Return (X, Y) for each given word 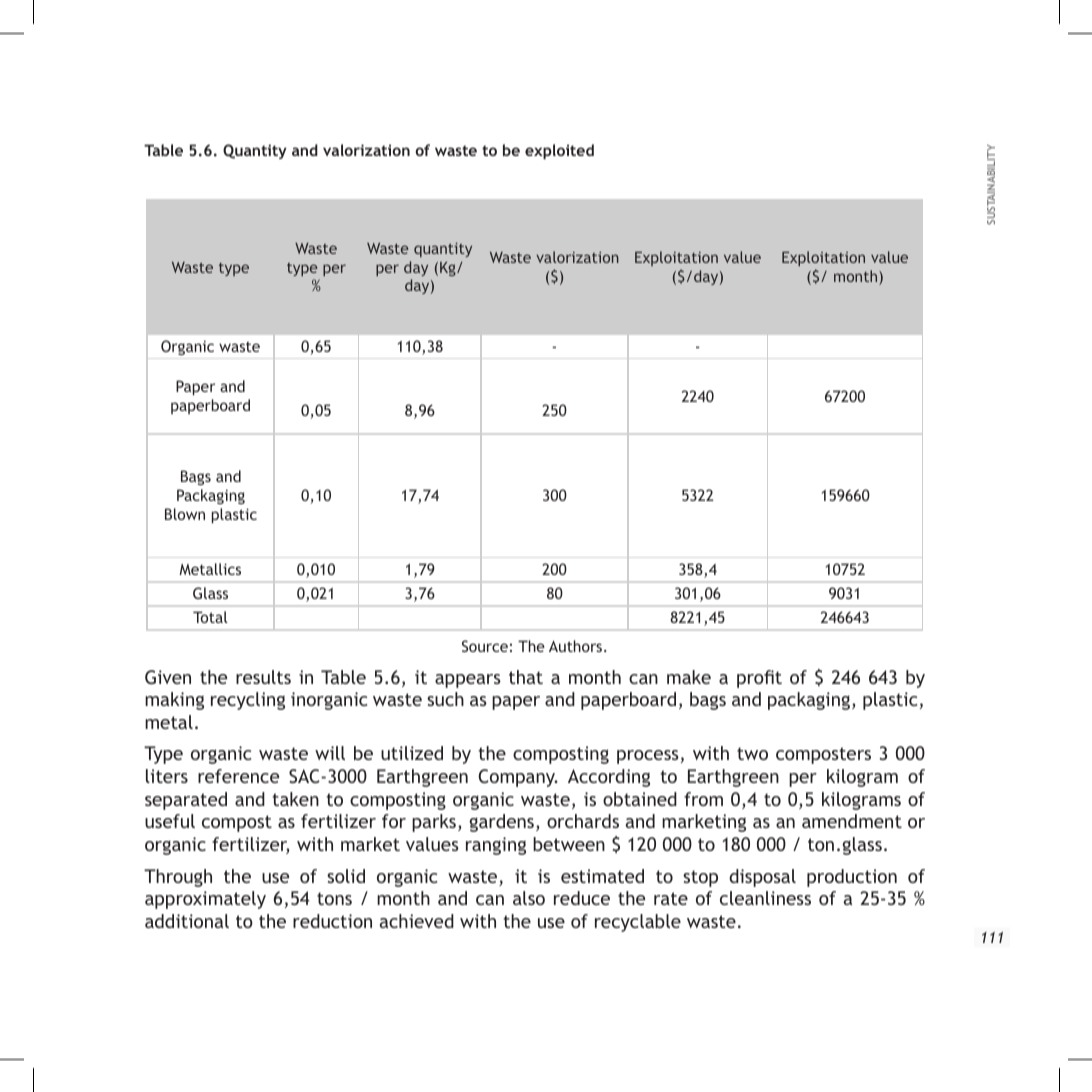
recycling (248, 701)
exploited (559, 152)
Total (210, 617)
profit (759, 679)
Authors (575, 646)
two (752, 753)
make (689, 677)
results (263, 677)
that (526, 677)
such (445, 699)
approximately (205, 900)
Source (485, 646)
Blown (185, 514)
